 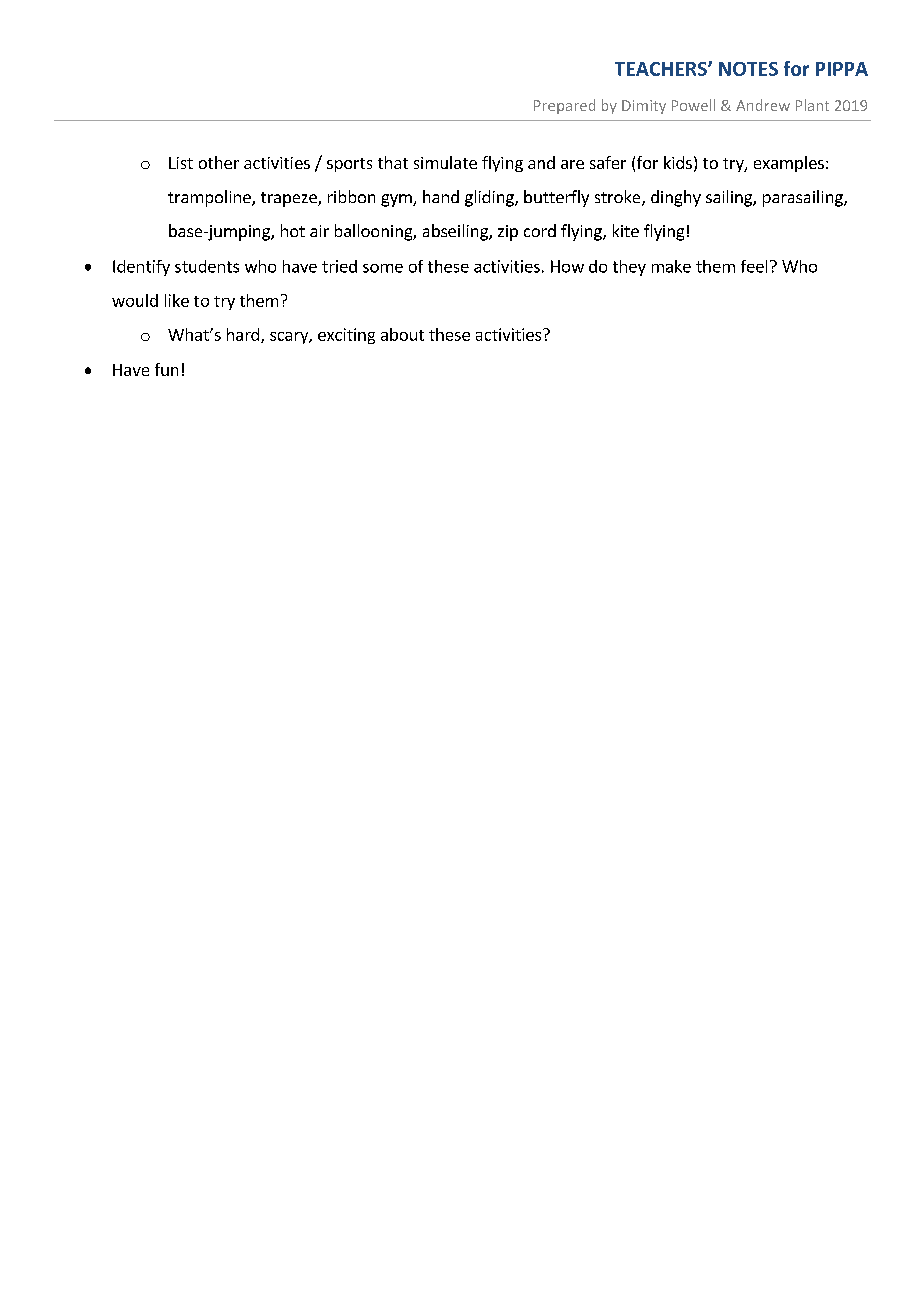 What do you see at coordinates (564, 106) in the image?
I see `Prepared` at bounding box center [564, 106].
